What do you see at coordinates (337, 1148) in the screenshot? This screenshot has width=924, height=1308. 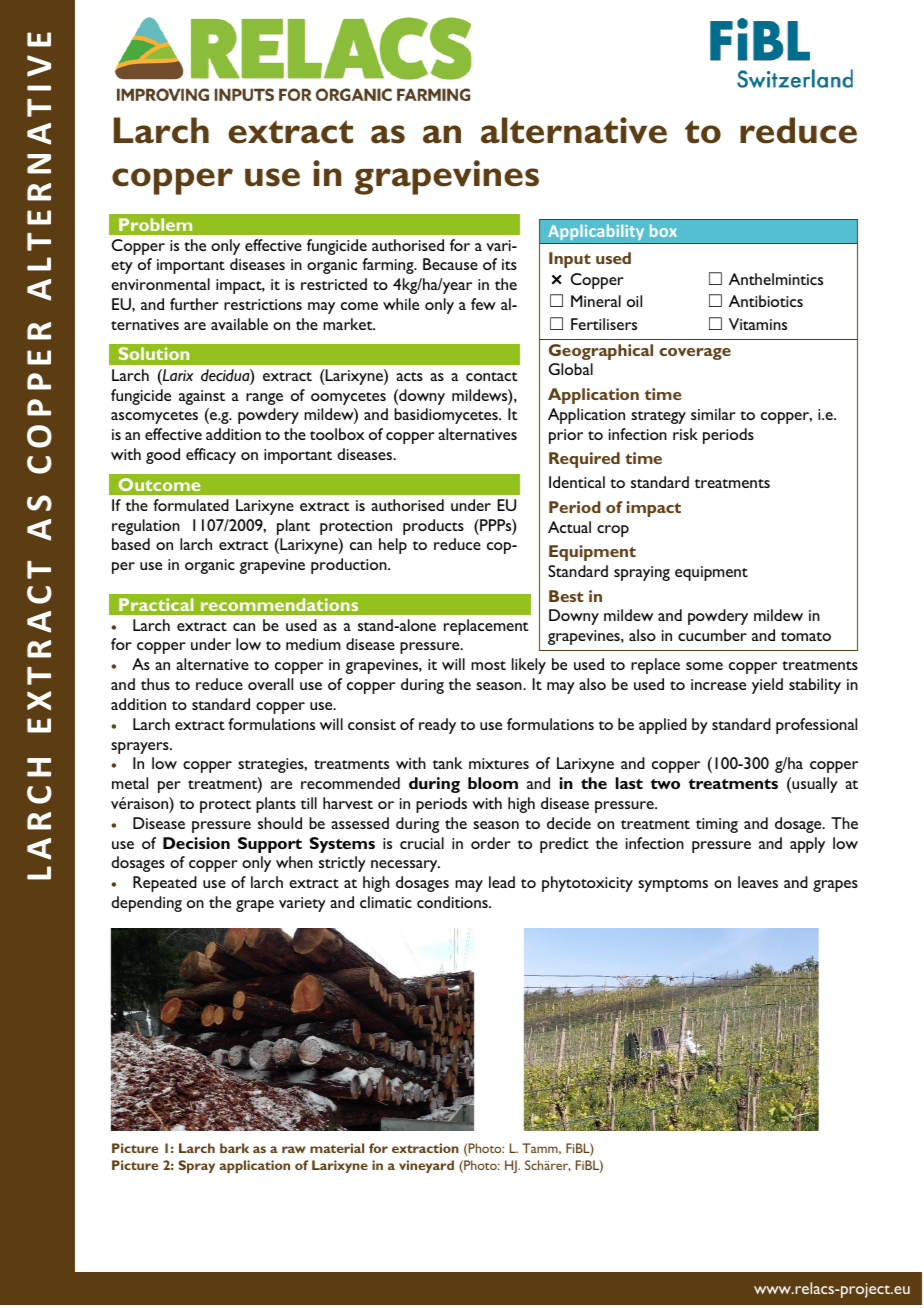 I see `material` at bounding box center [337, 1148].
